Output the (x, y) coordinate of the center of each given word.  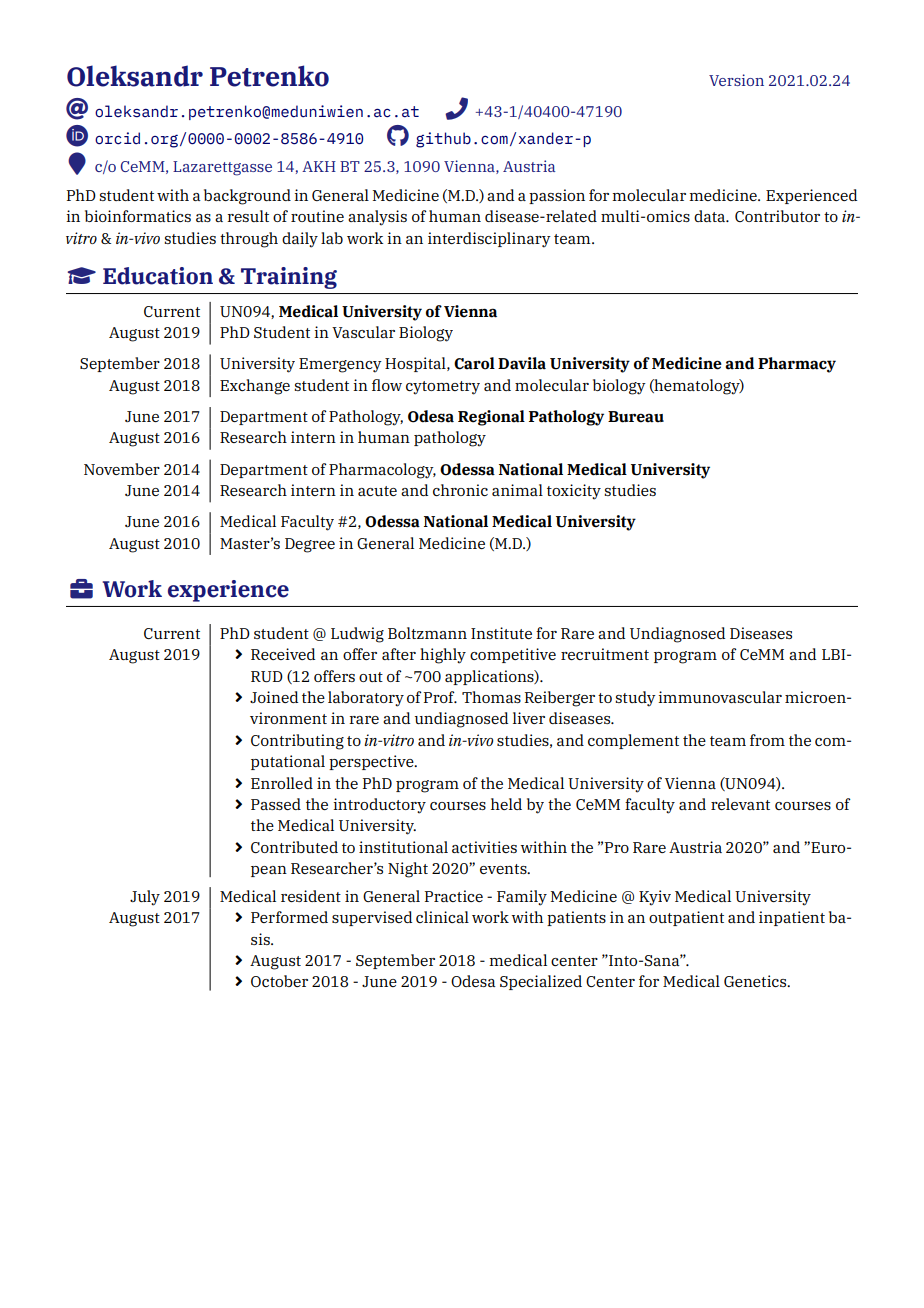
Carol (474, 363)
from (767, 740)
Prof (440, 697)
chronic (460, 490)
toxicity (574, 492)
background (247, 197)
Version (736, 80)
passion (557, 196)
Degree (310, 545)
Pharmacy (797, 365)
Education (158, 276)
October (279, 981)
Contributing (297, 742)
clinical (442, 917)
